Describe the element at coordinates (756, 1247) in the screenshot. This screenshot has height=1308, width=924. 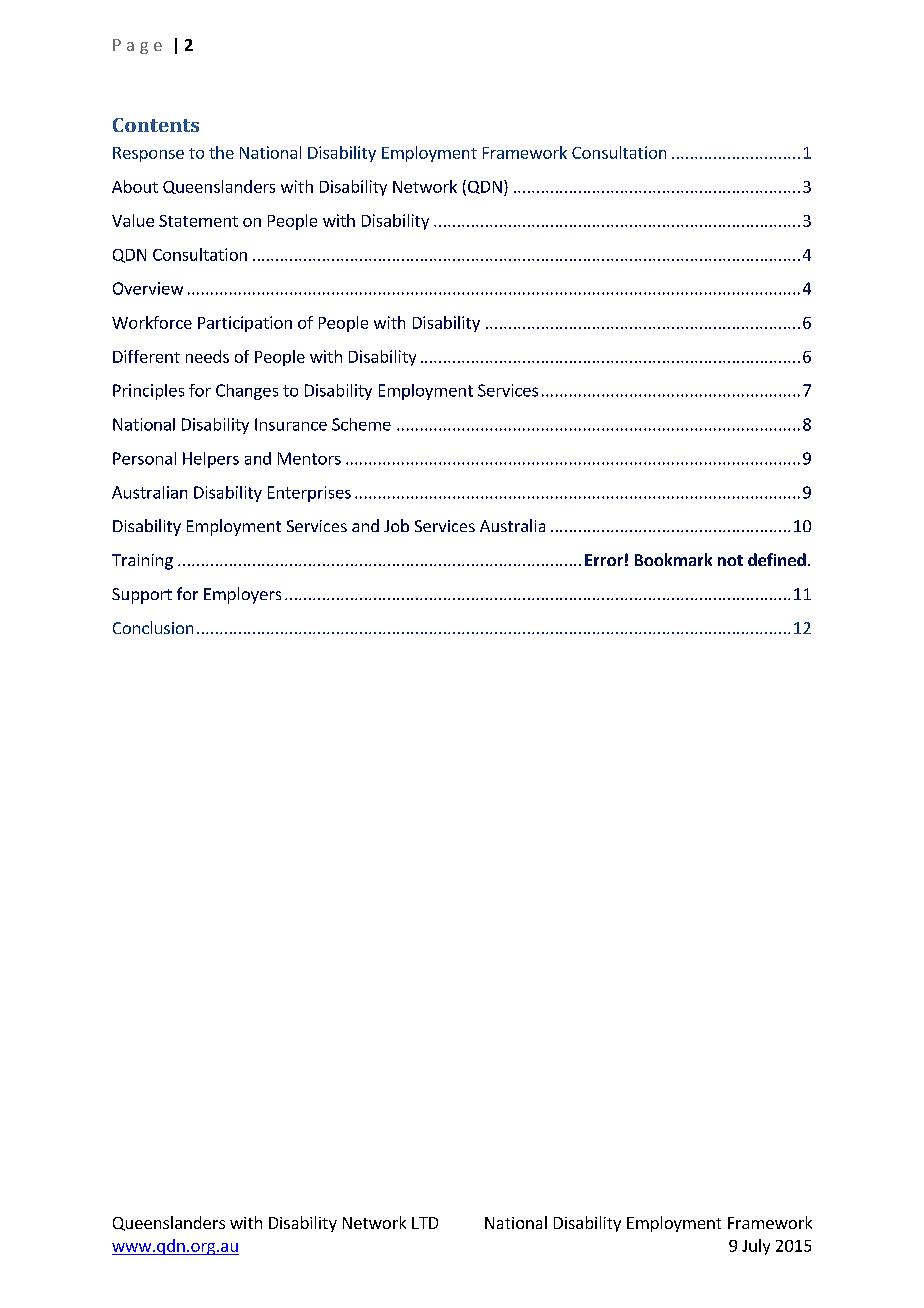
I see `July` at that location.
